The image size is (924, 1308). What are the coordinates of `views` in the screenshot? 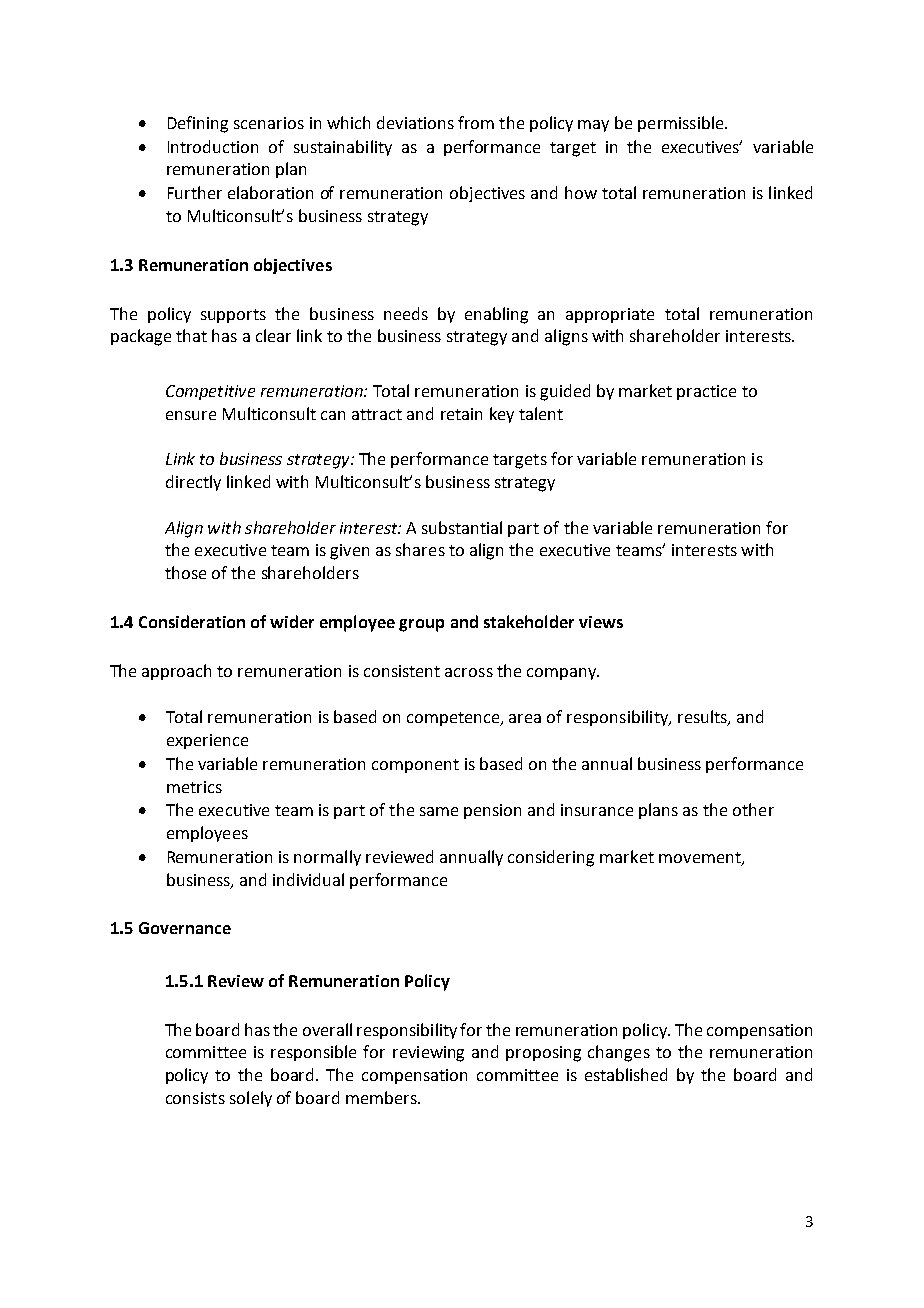 It's located at (601, 622).
